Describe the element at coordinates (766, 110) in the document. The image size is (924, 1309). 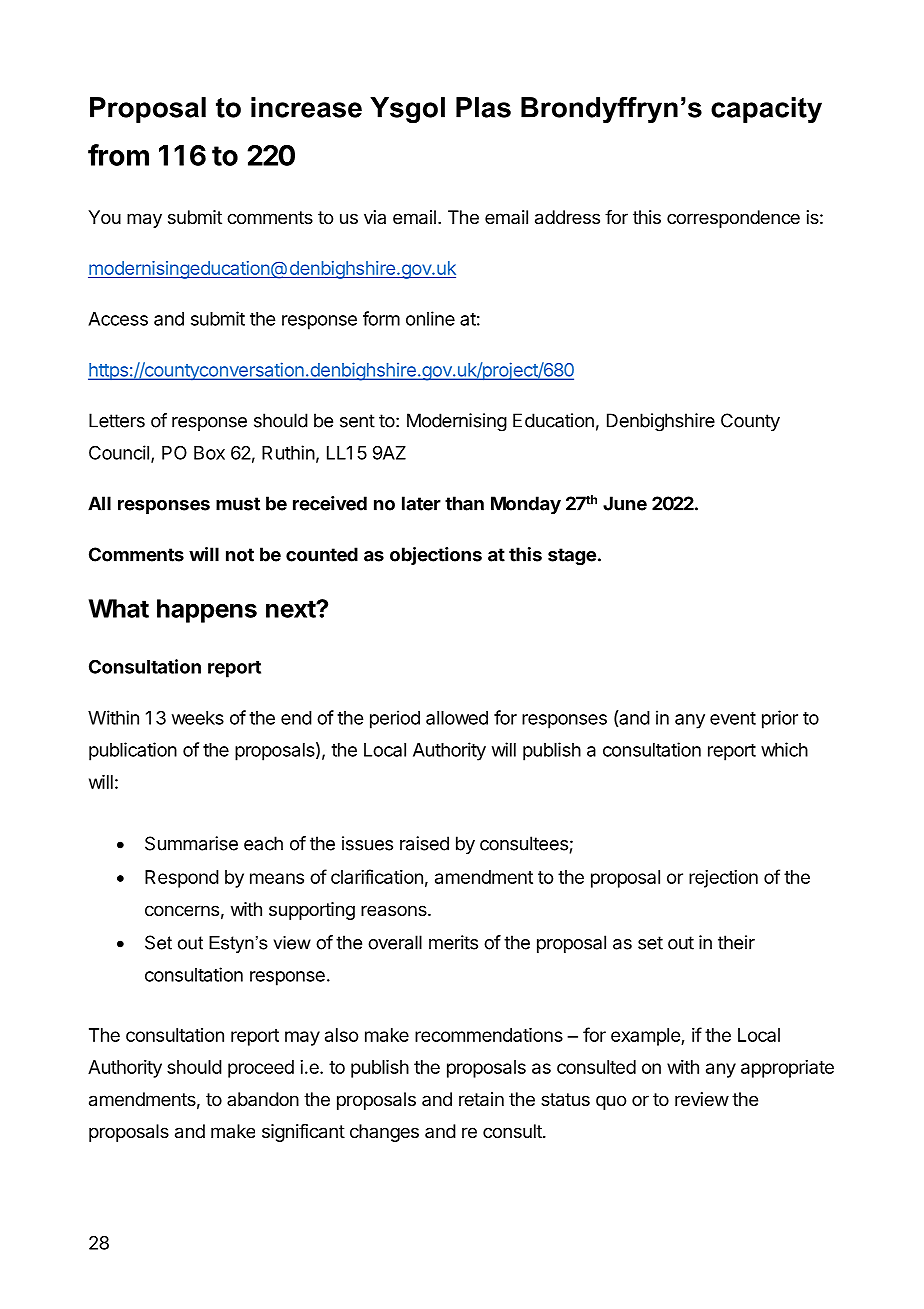
I see `capacity` at that location.
